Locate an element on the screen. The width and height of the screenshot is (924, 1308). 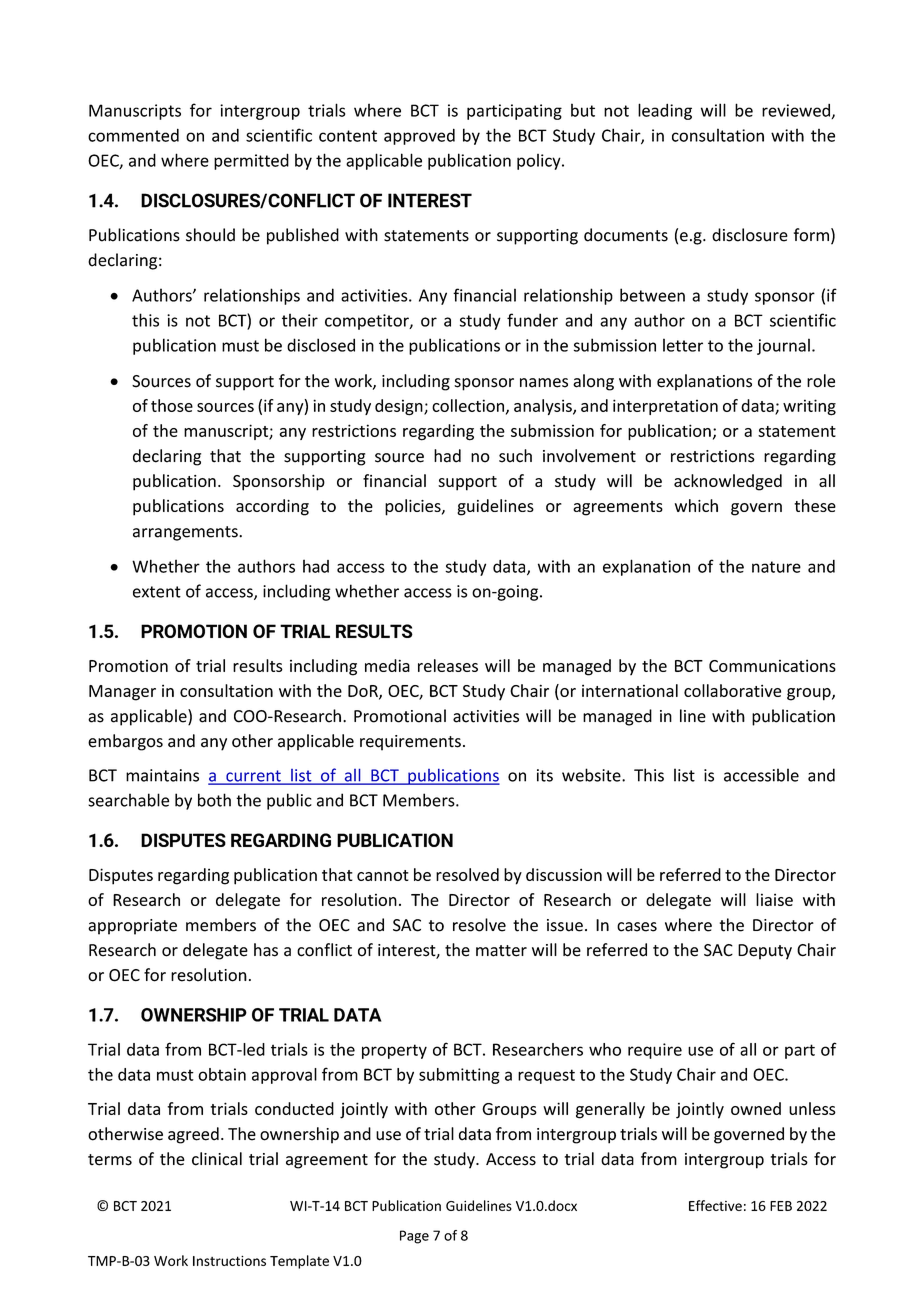
releases is located at coordinates (448, 665).
